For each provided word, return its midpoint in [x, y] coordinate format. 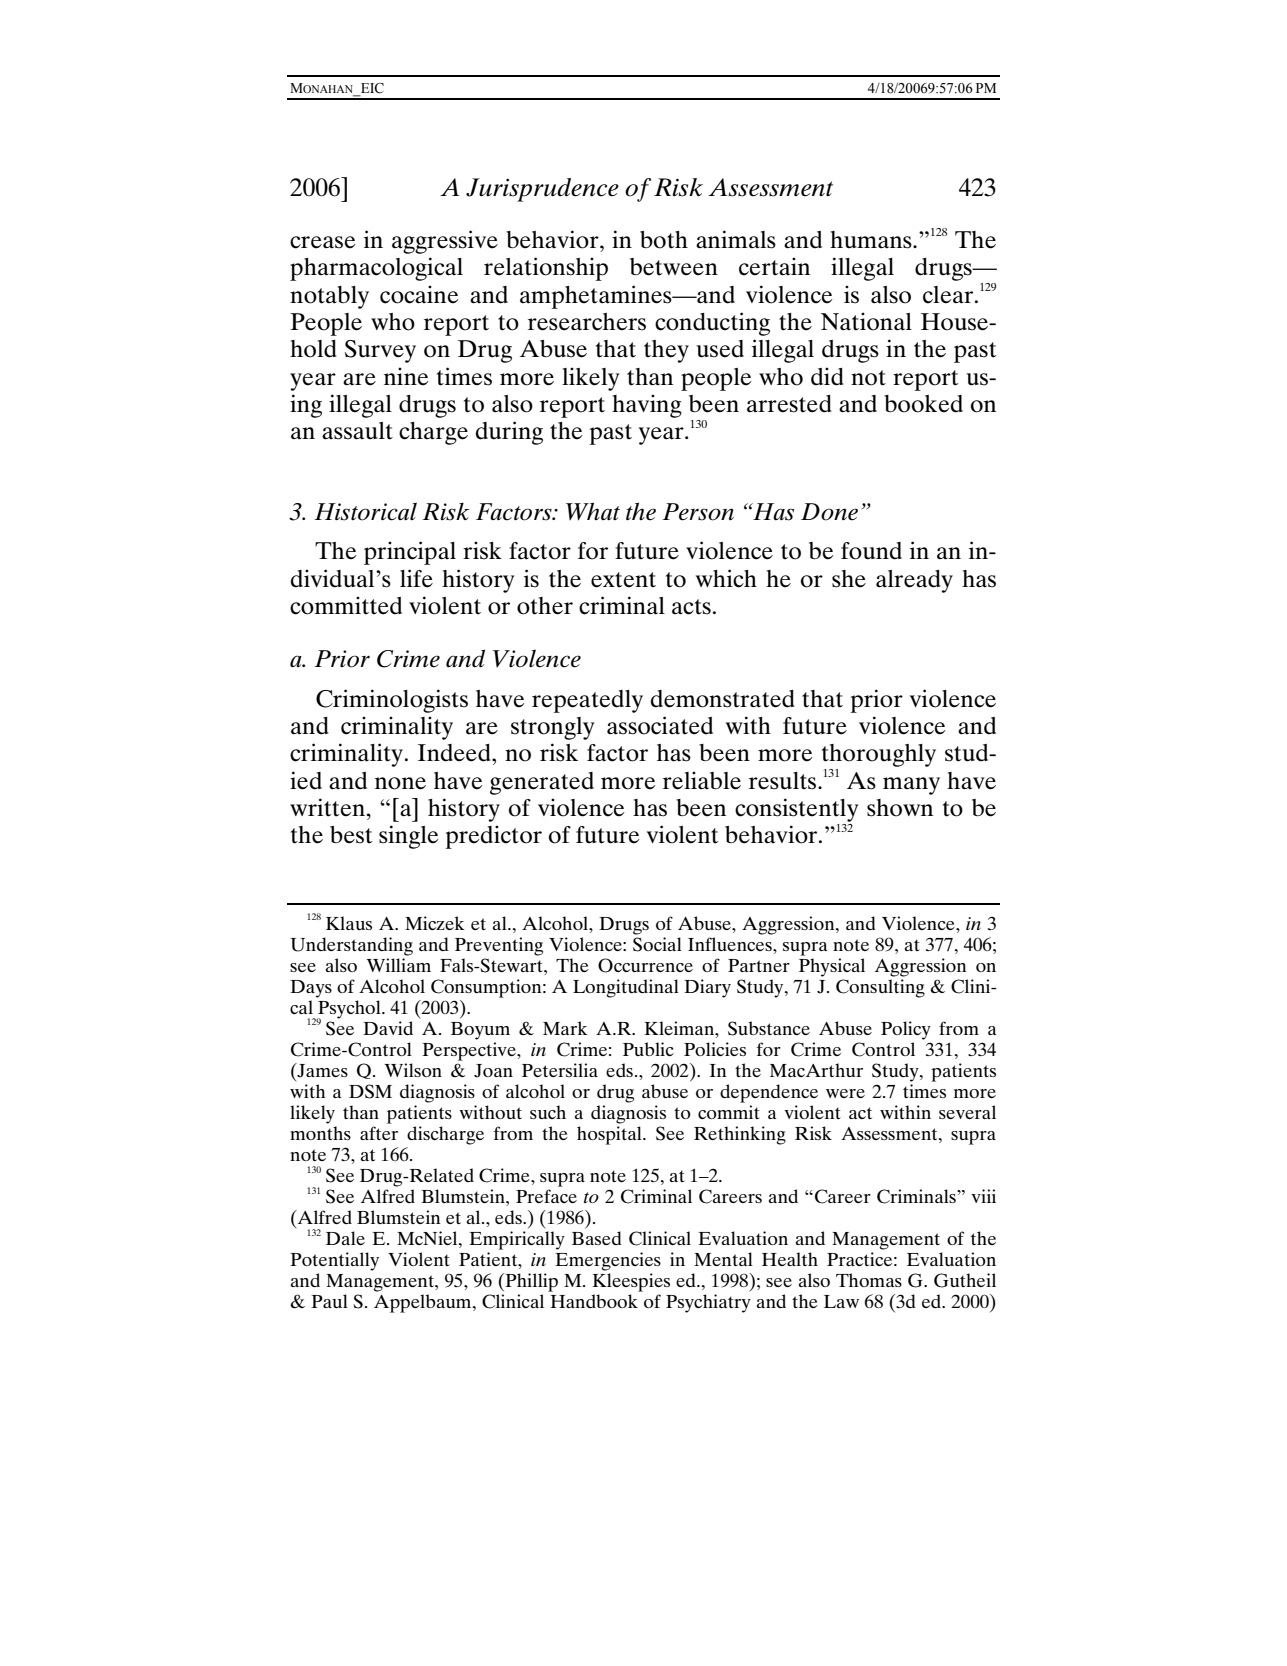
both [664, 240]
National [866, 321]
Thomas [869, 1280]
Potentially [334, 1261]
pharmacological [376, 269]
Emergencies [608, 1261]
